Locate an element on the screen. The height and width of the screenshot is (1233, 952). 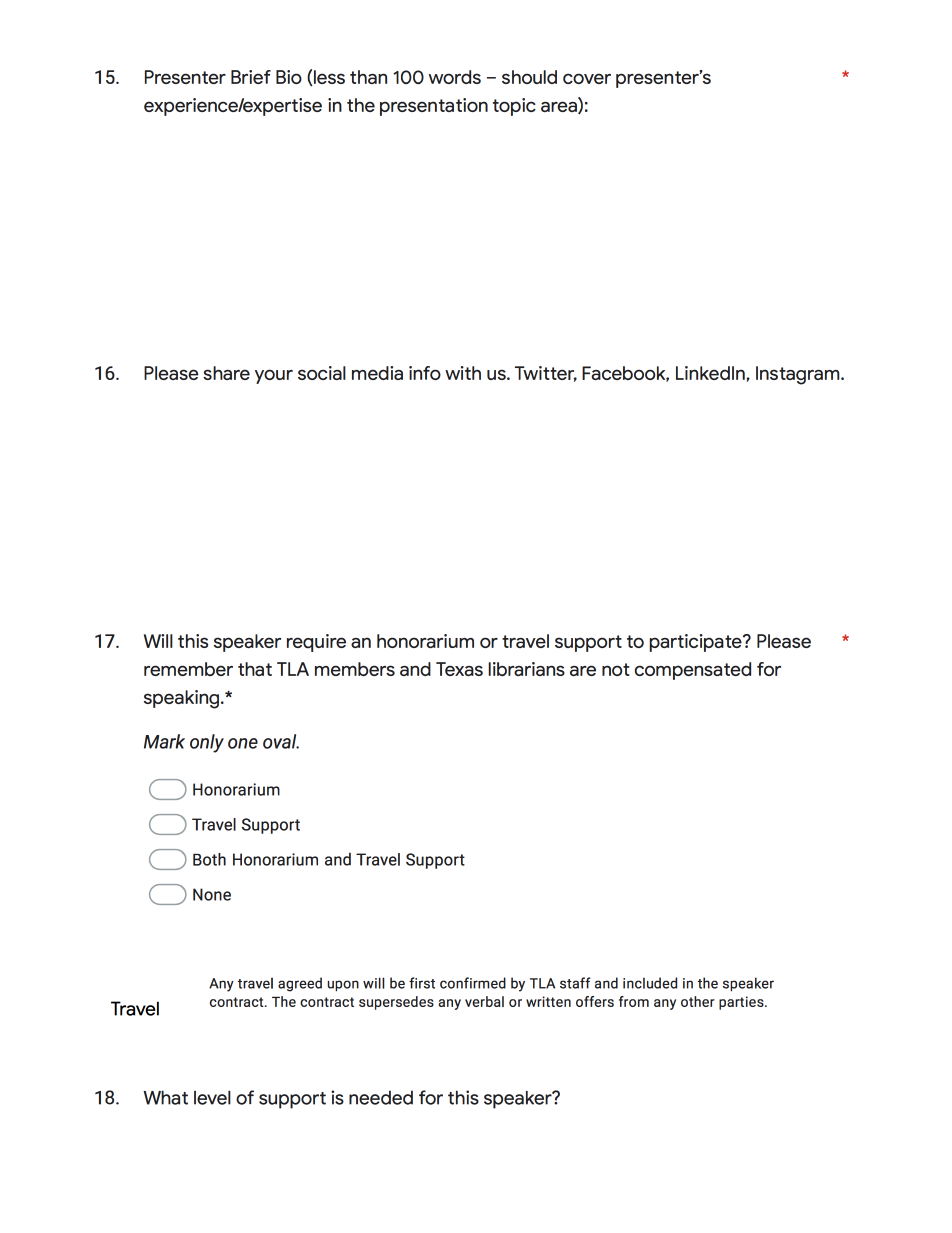
Texas is located at coordinates (459, 669).
